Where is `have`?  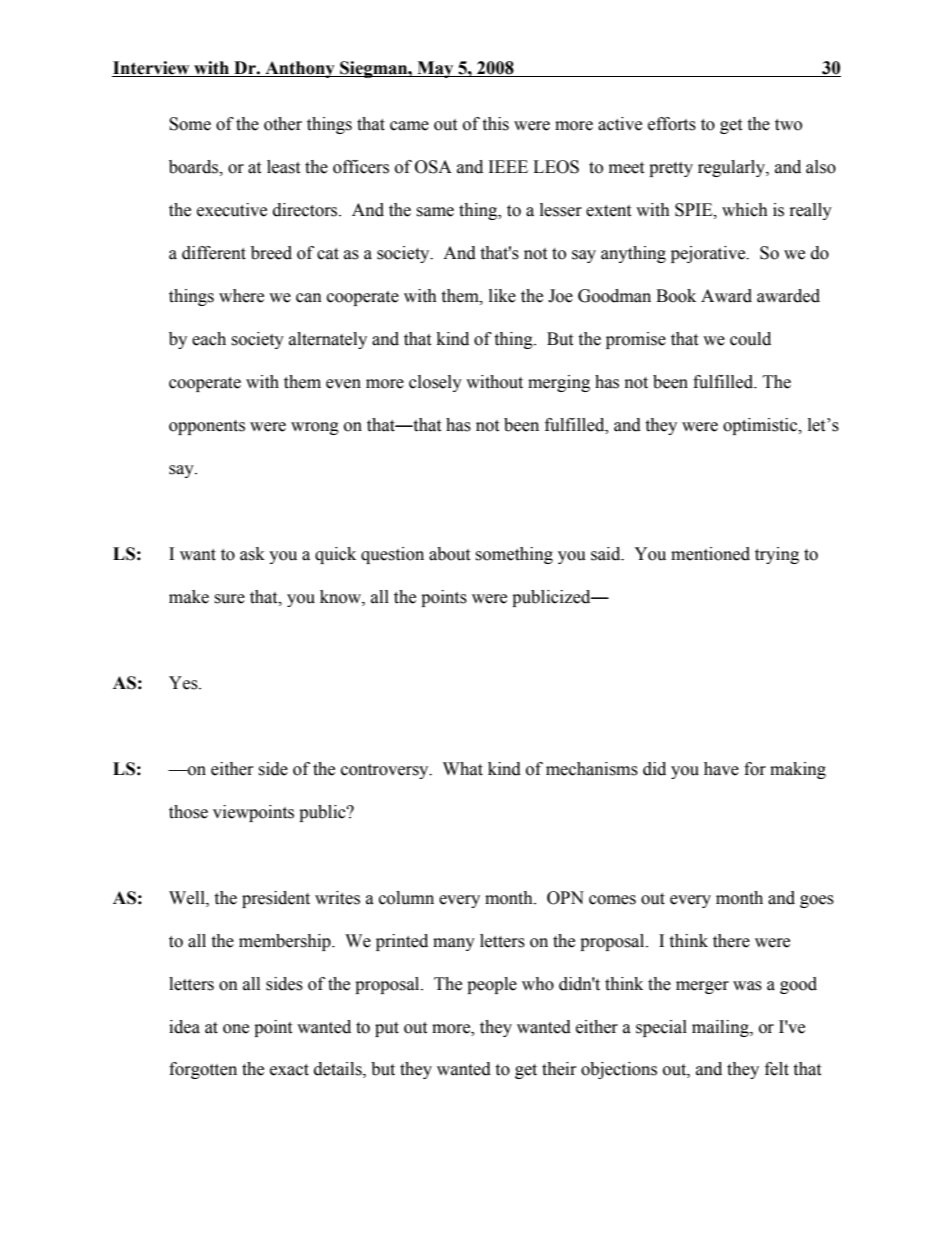 have is located at coordinates (721, 769).
